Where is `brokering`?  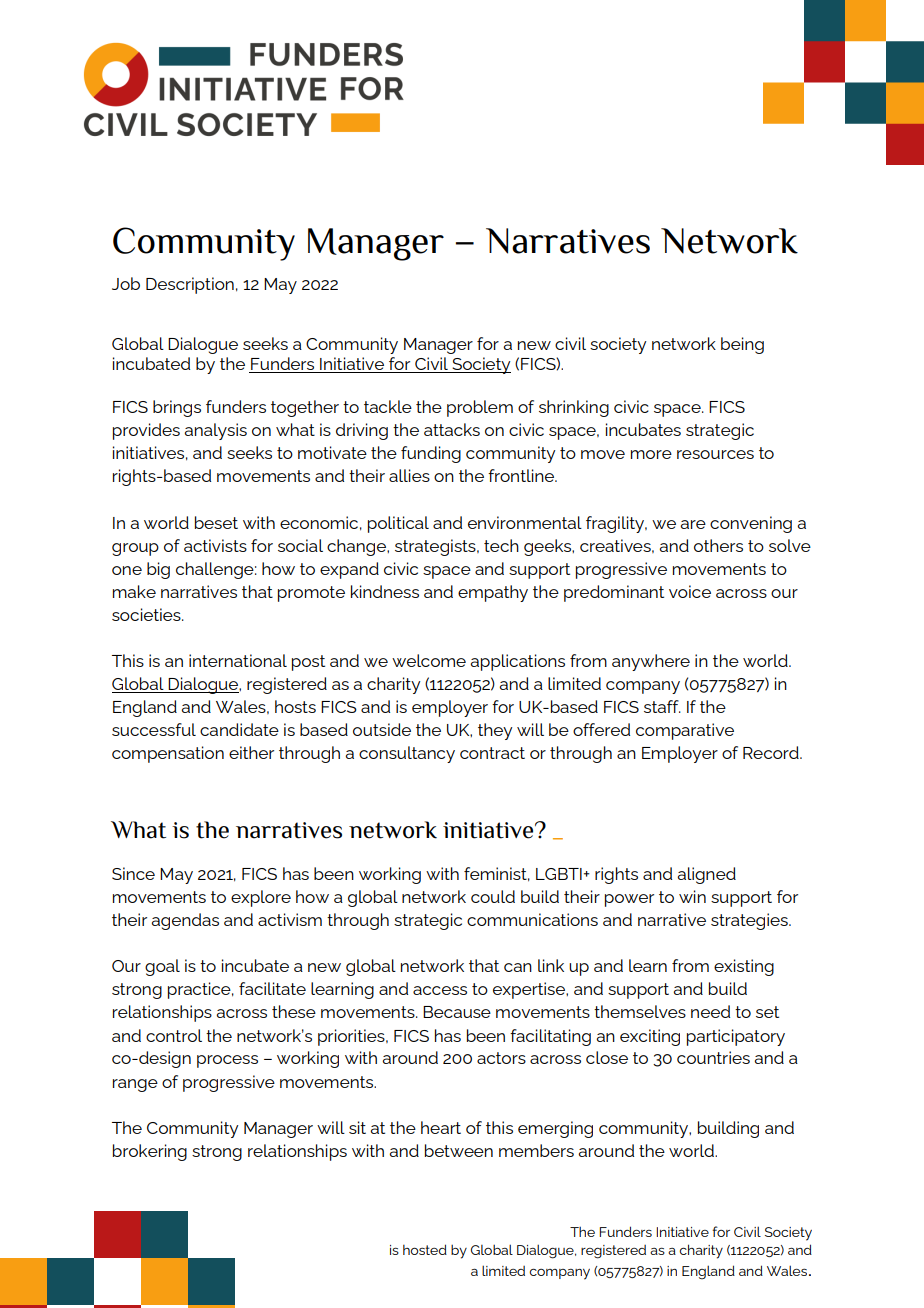
brokering is located at coordinates (150, 1152).
